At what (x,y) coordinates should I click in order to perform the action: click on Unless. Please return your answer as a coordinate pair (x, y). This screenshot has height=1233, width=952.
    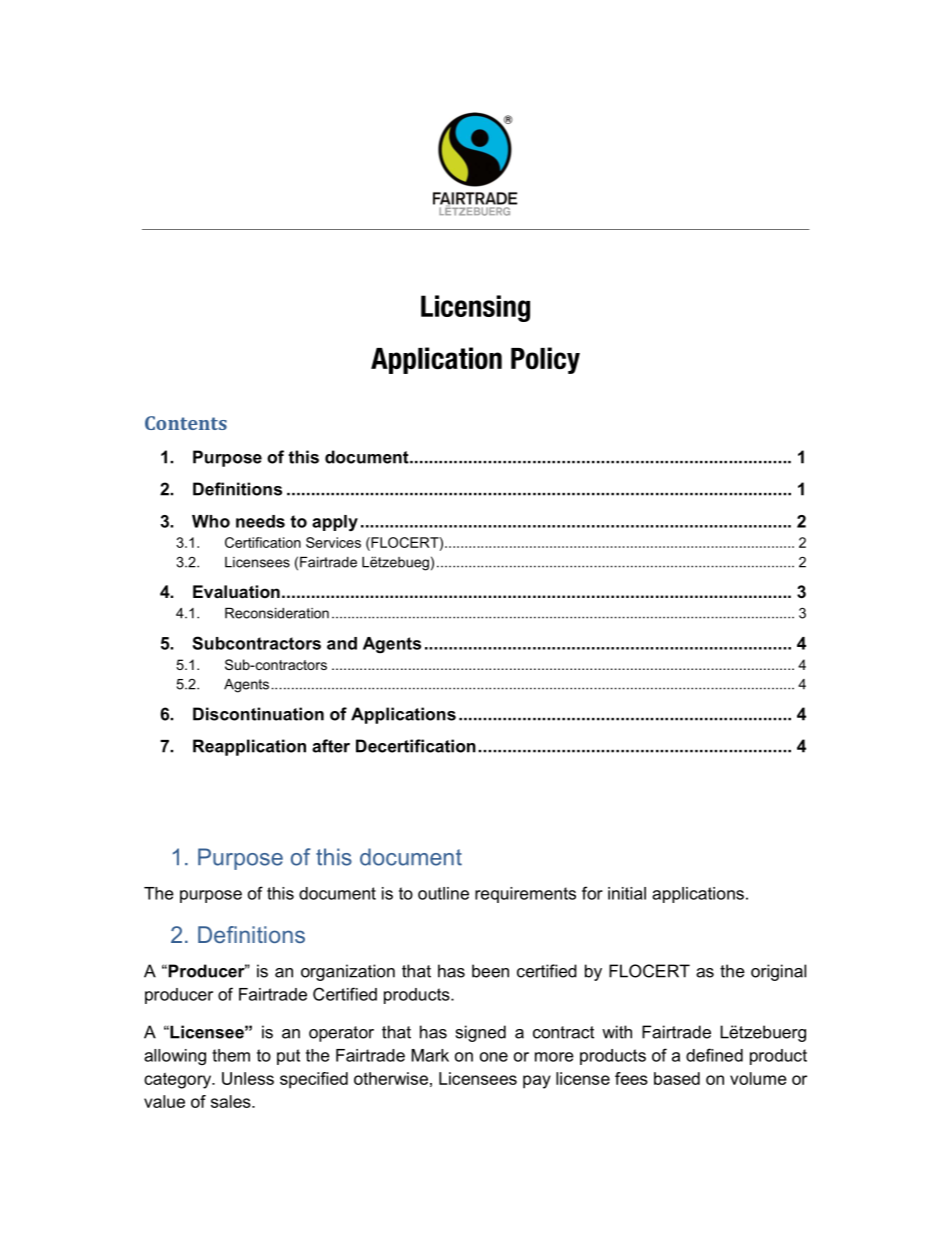
    Looking at the image, I should click on (248, 1078).
